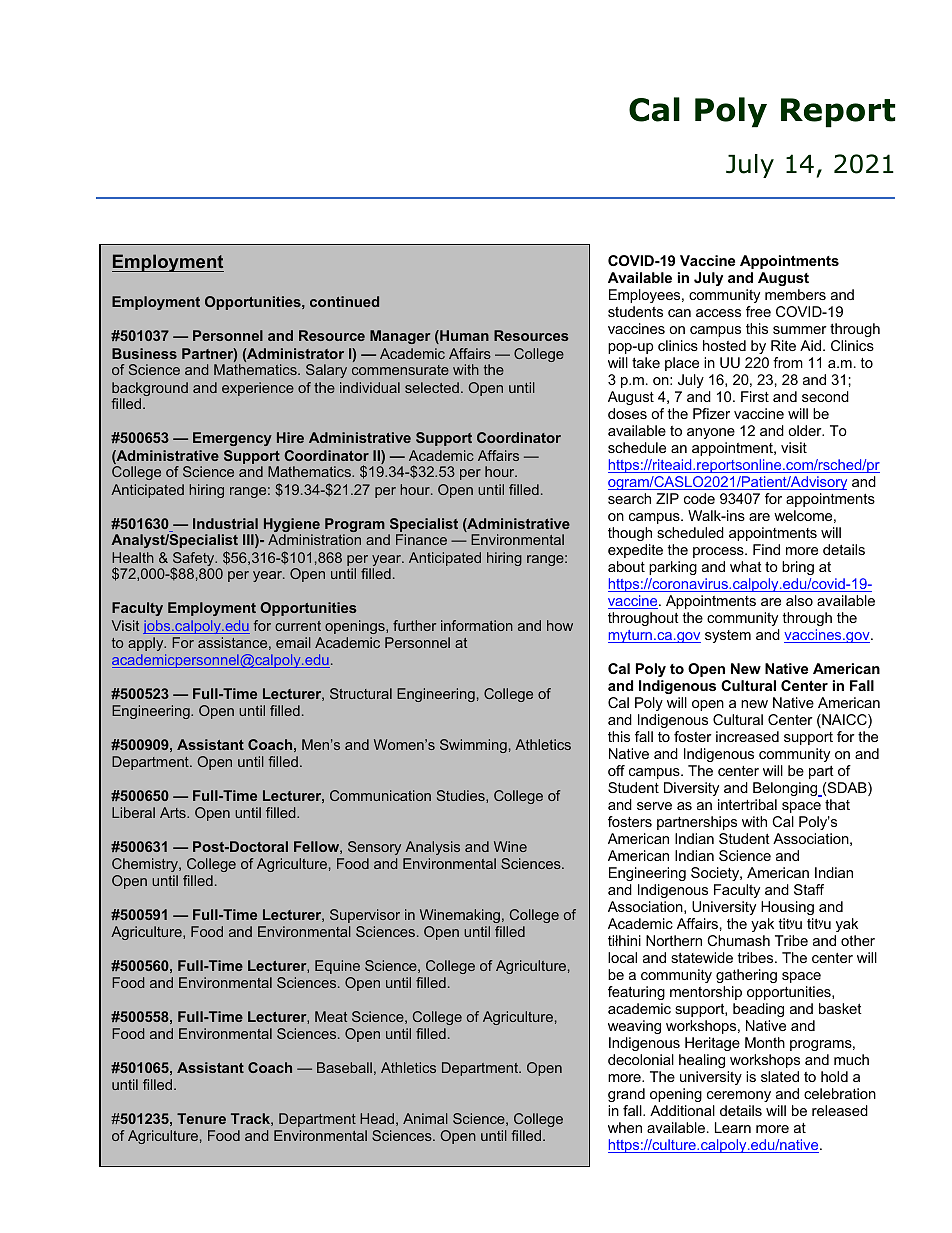 This document has width=952, height=1233. Describe the element at coordinates (622, 957) in the document. I see `local` at that location.
